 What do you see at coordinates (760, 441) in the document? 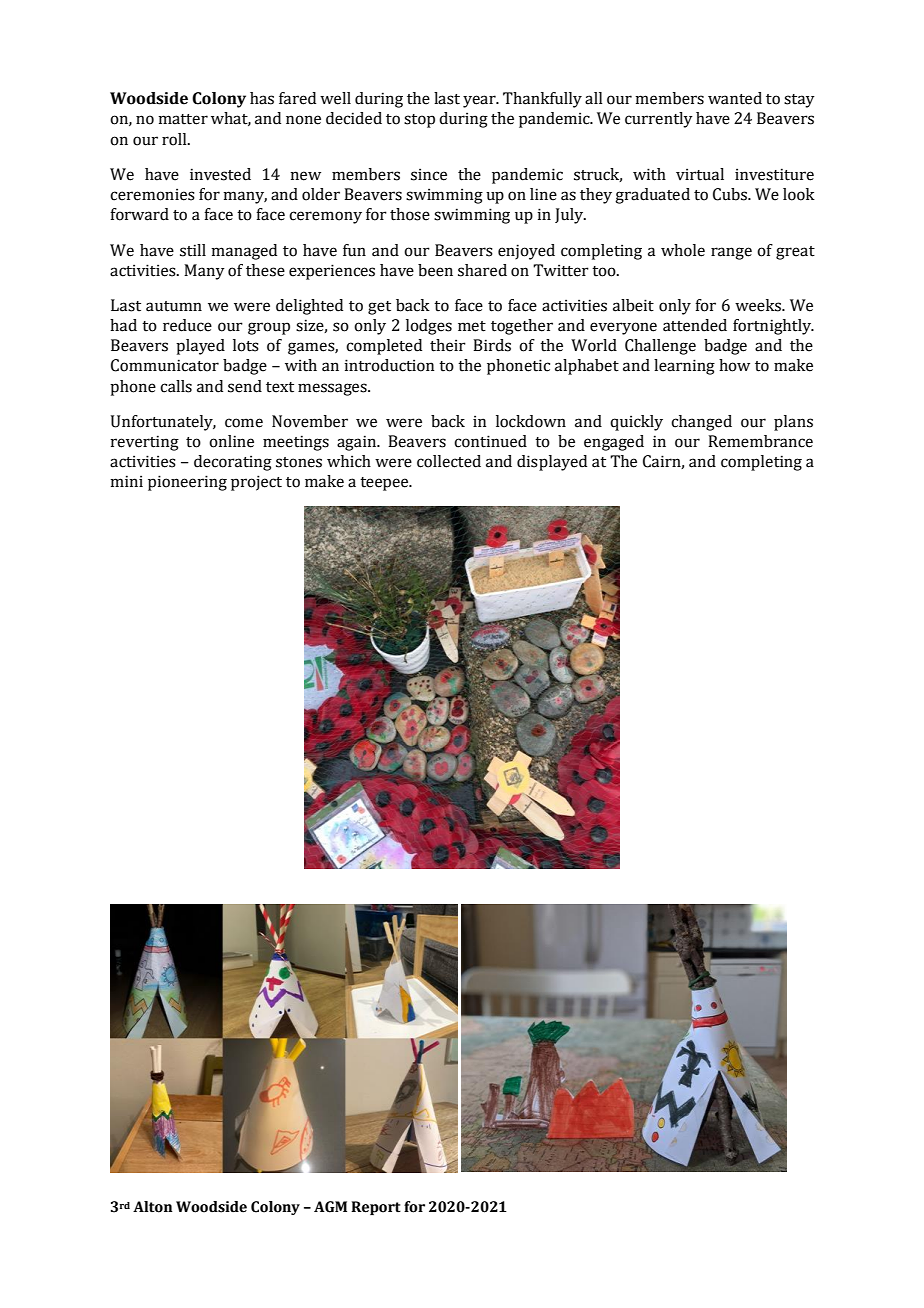
I see `Remembrance` at bounding box center [760, 441].
